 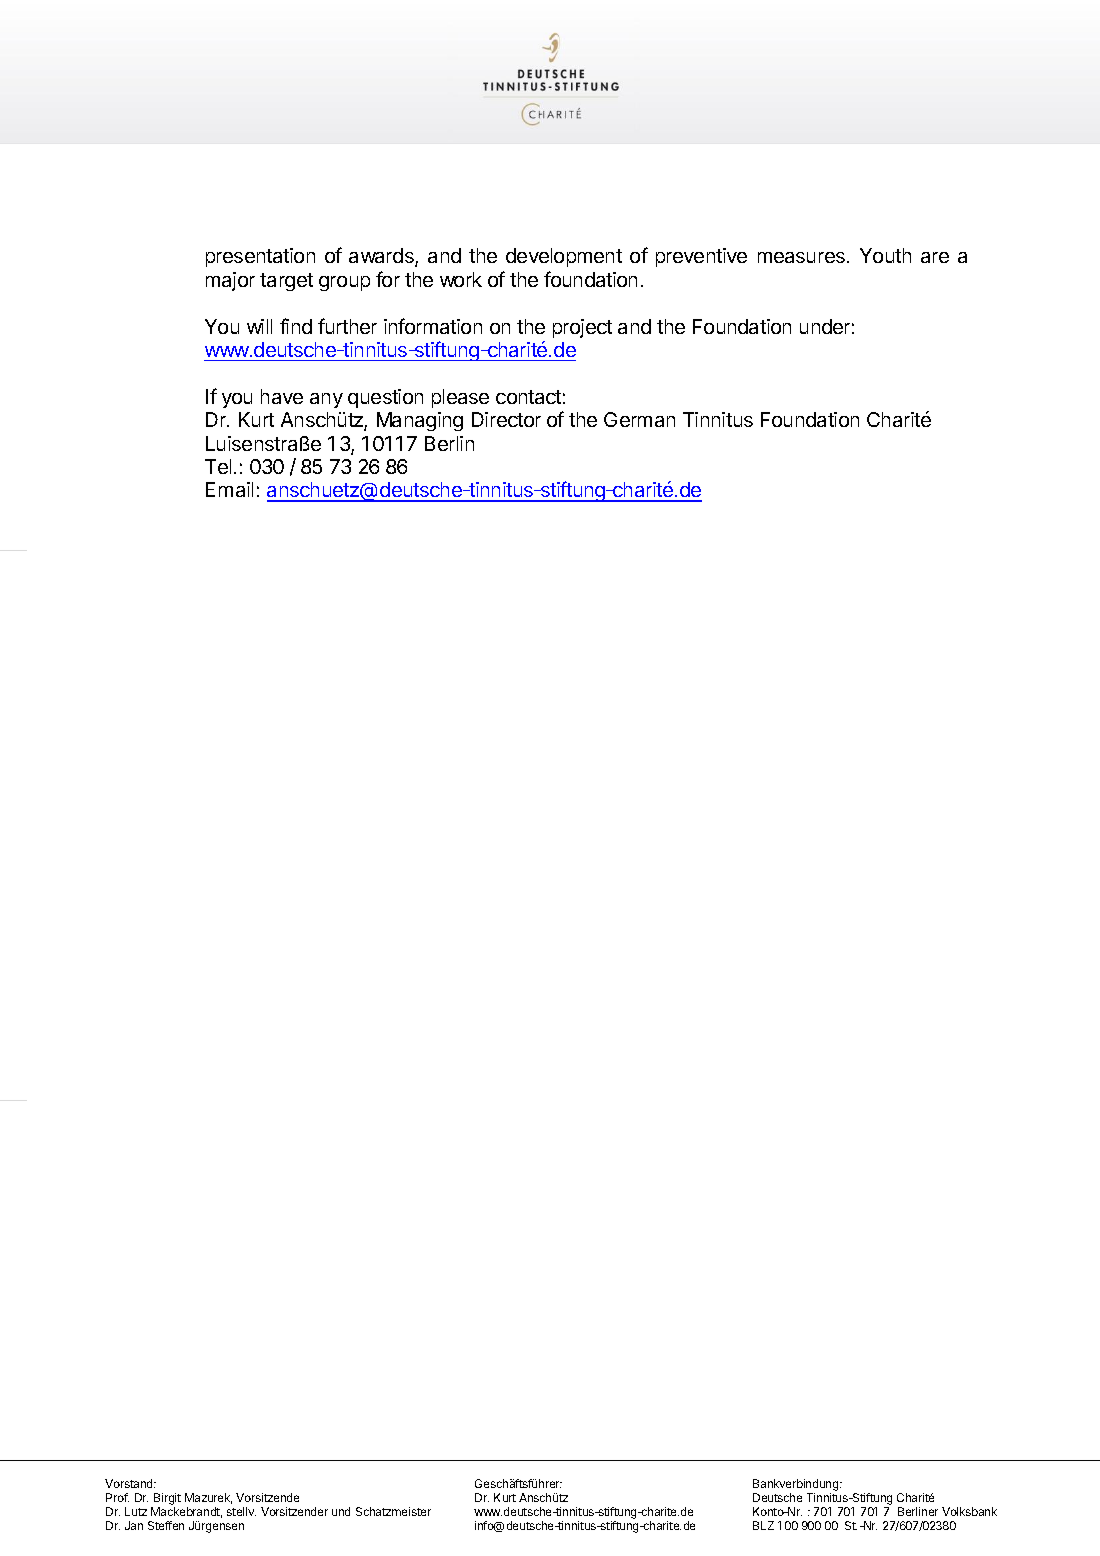 What do you see at coordinates (134, 1525) in the image?
I see `Jan` at bounding box center [134, 1525].
